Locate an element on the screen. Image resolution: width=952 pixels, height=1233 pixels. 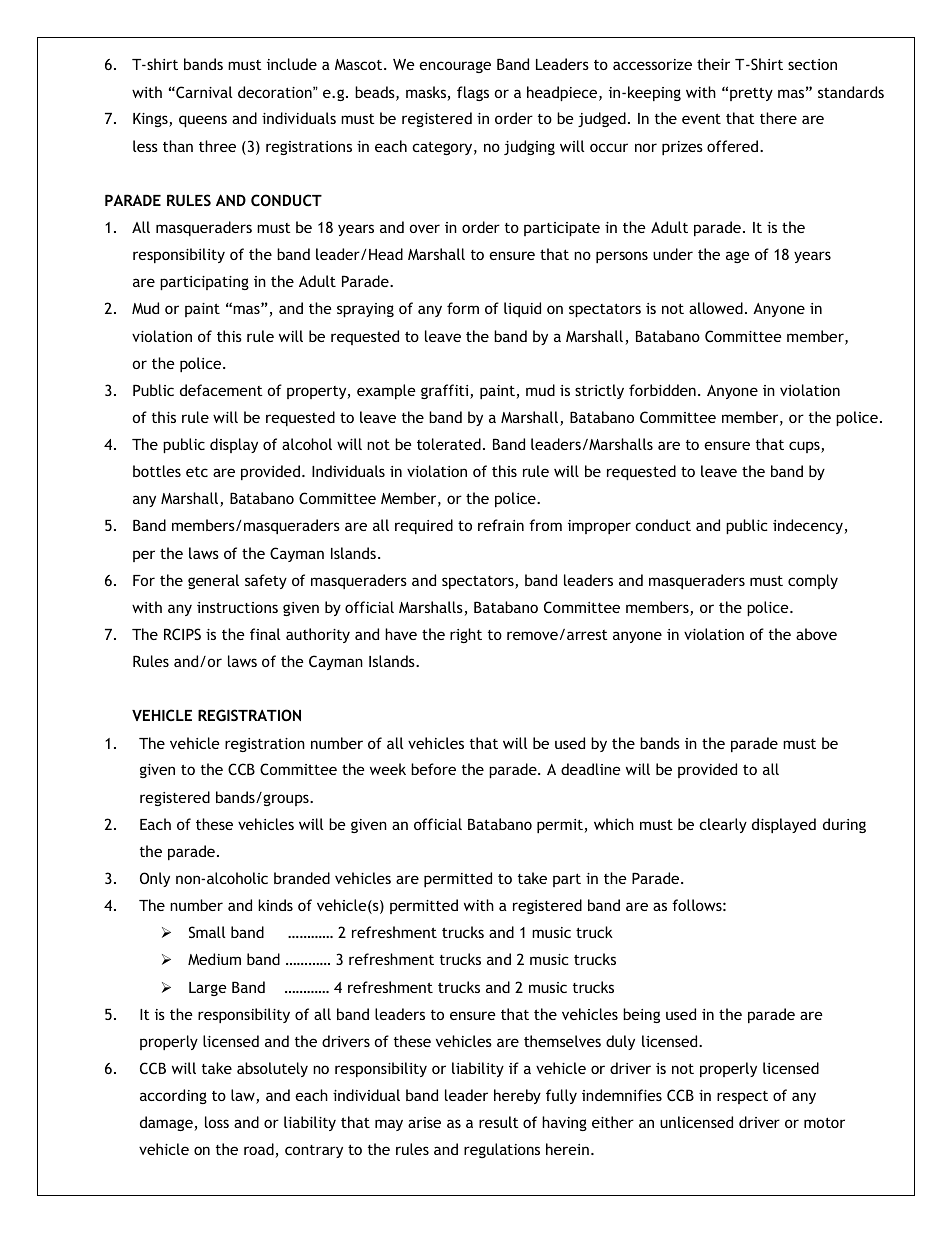
pretty is located at coordinates (751, 94).
